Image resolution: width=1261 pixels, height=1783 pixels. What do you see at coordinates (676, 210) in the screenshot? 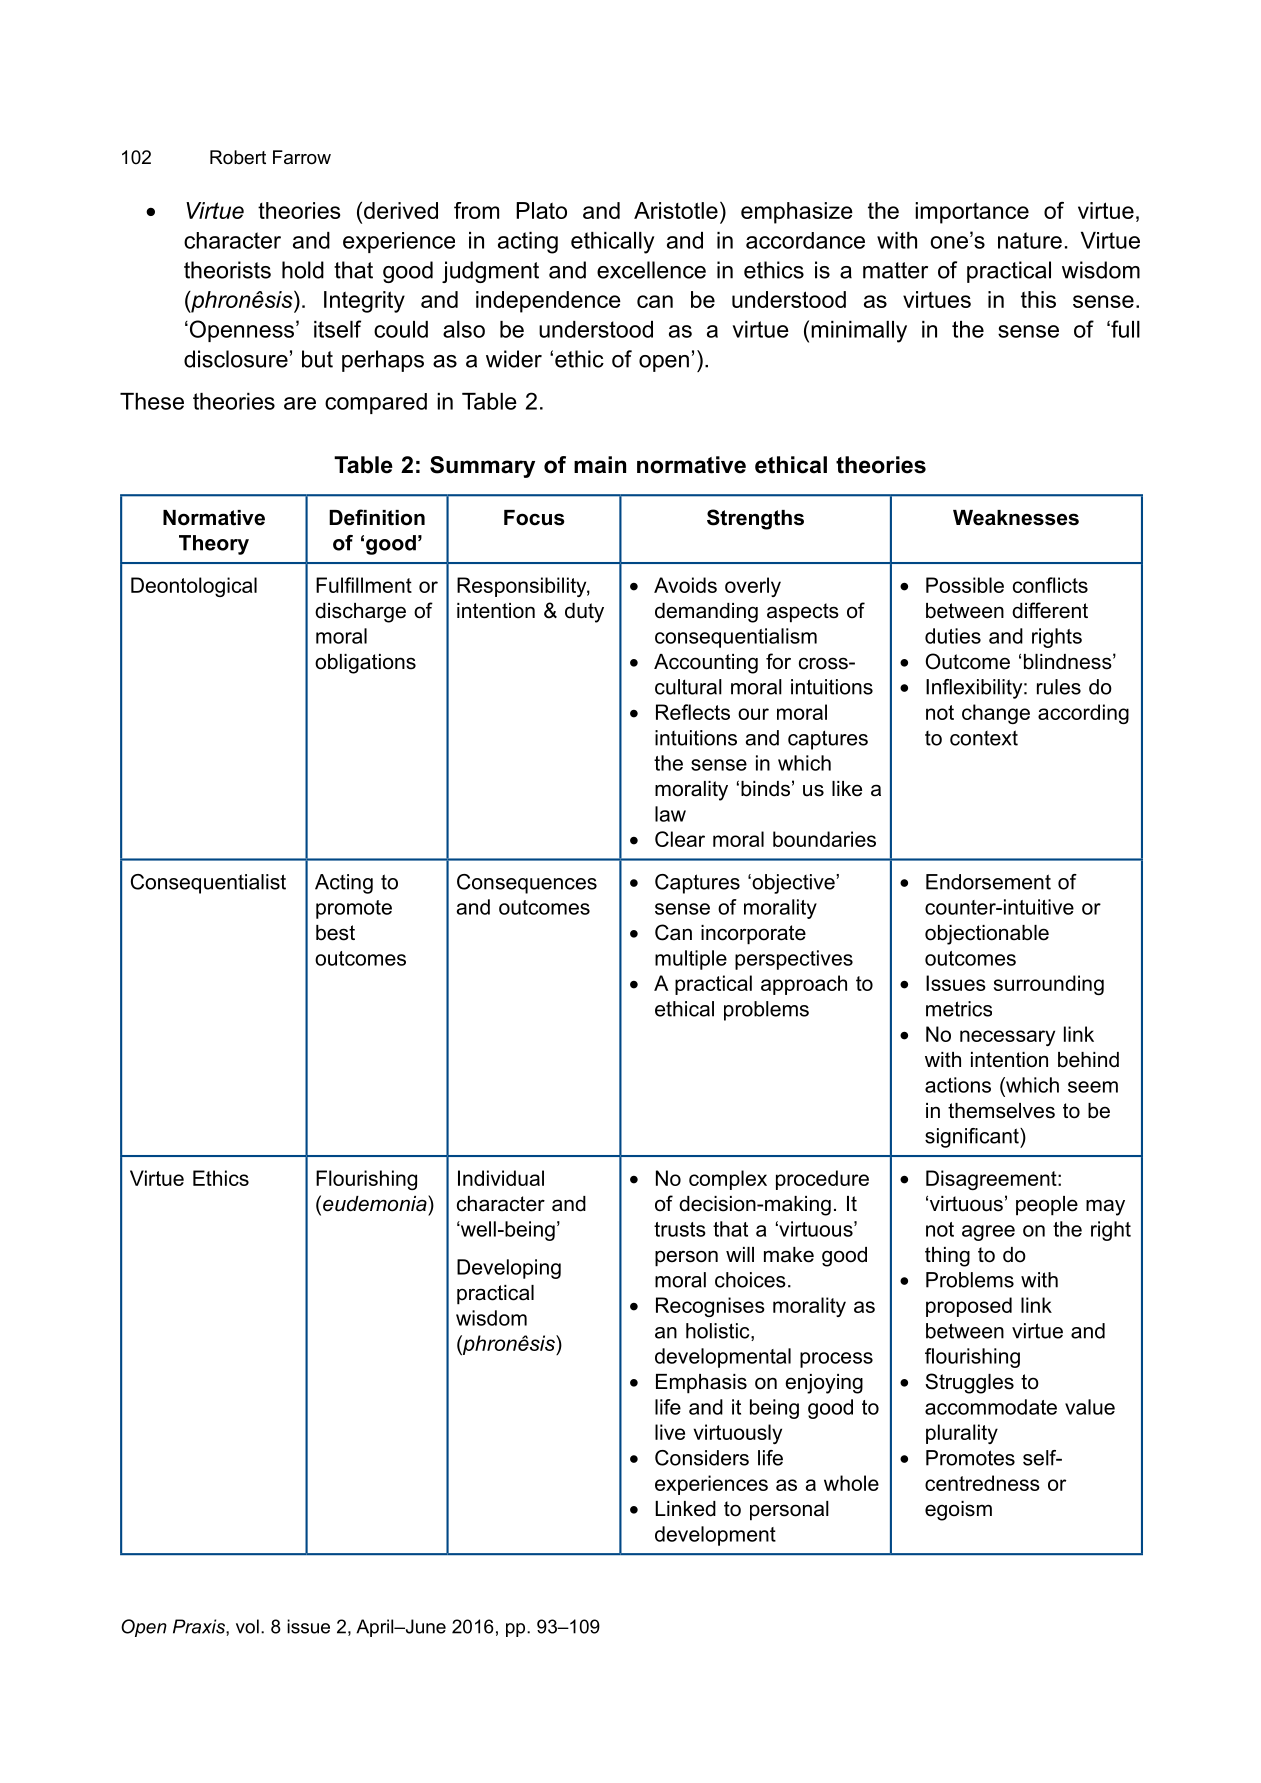
I see `Aristotle` at bounding box center [676, 210].
